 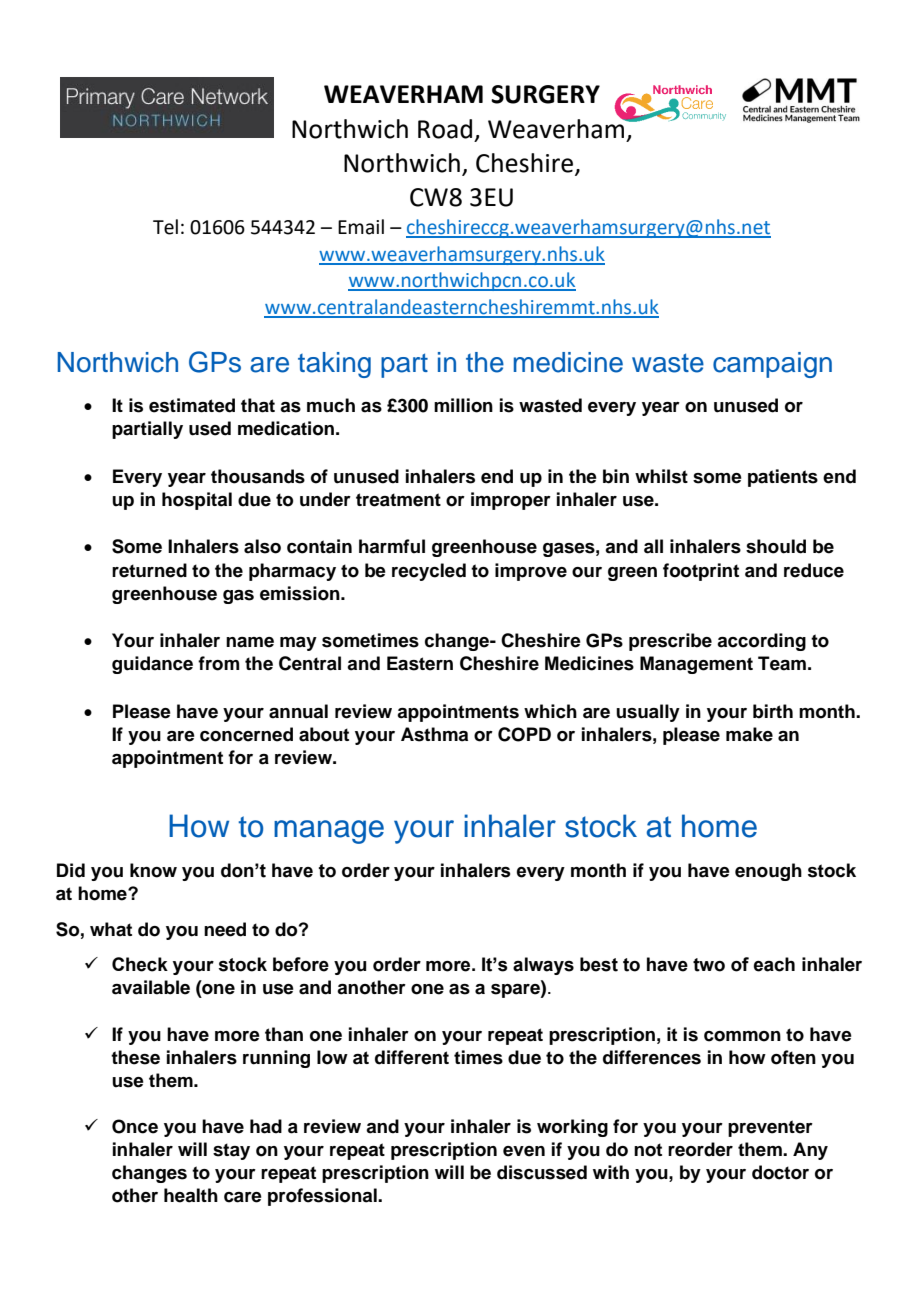 I want to click on always, so click(x=543, y=966).
